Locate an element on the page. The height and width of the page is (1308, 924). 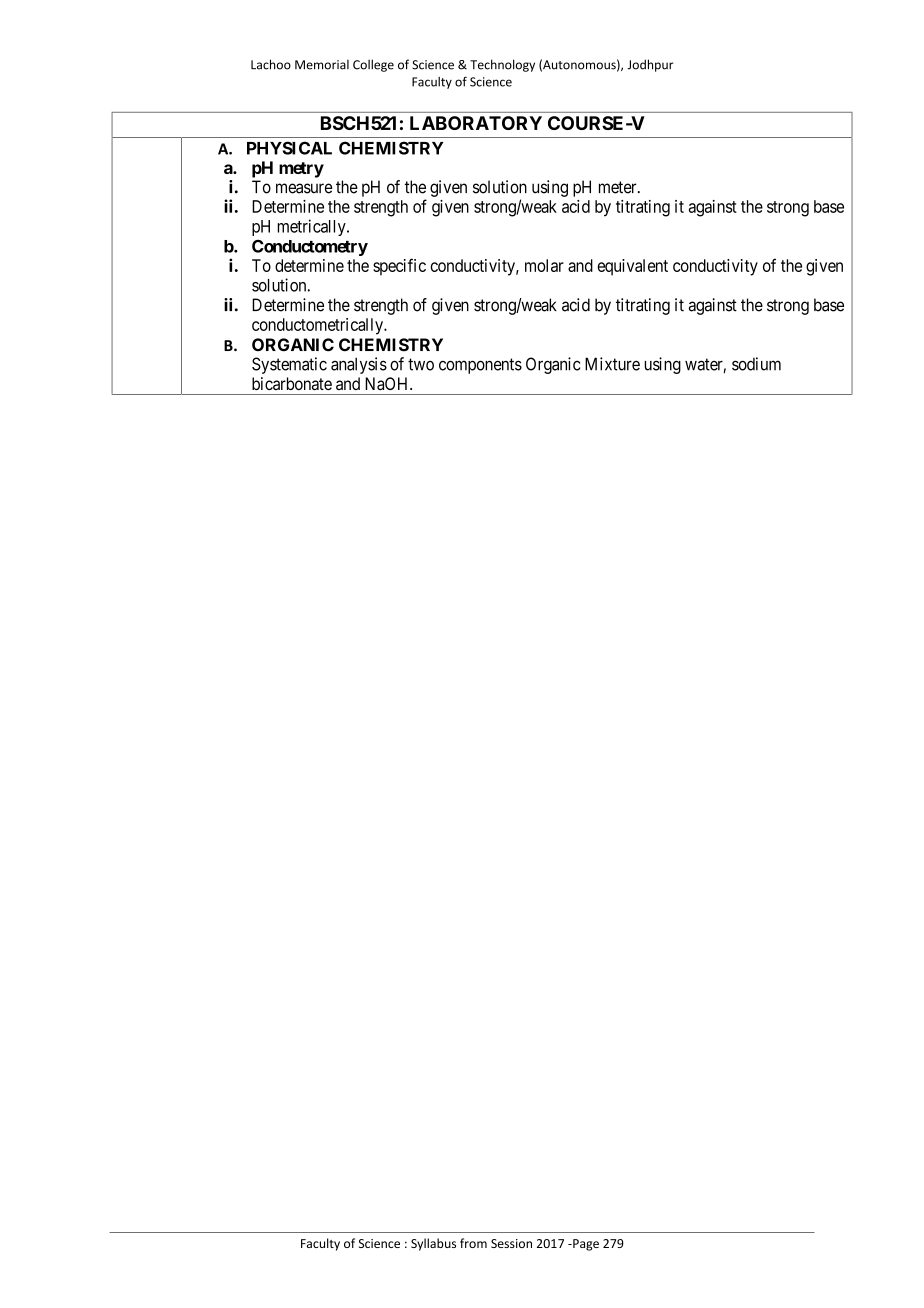
Session is located at coordinates (511, 1243).
